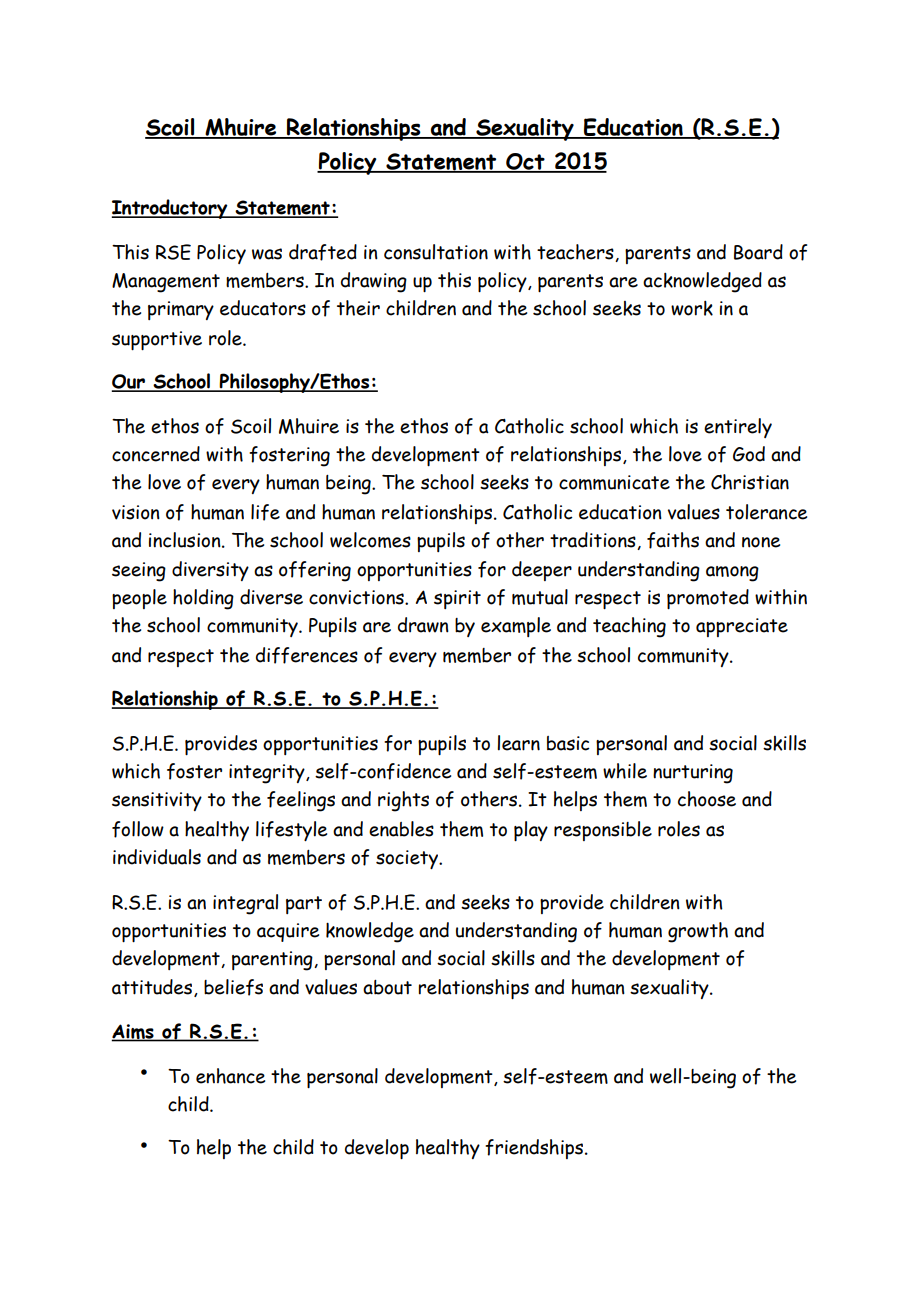  Describe the element at coordinates (423, 625) in the screenshot. I see `drawn` at that location.
